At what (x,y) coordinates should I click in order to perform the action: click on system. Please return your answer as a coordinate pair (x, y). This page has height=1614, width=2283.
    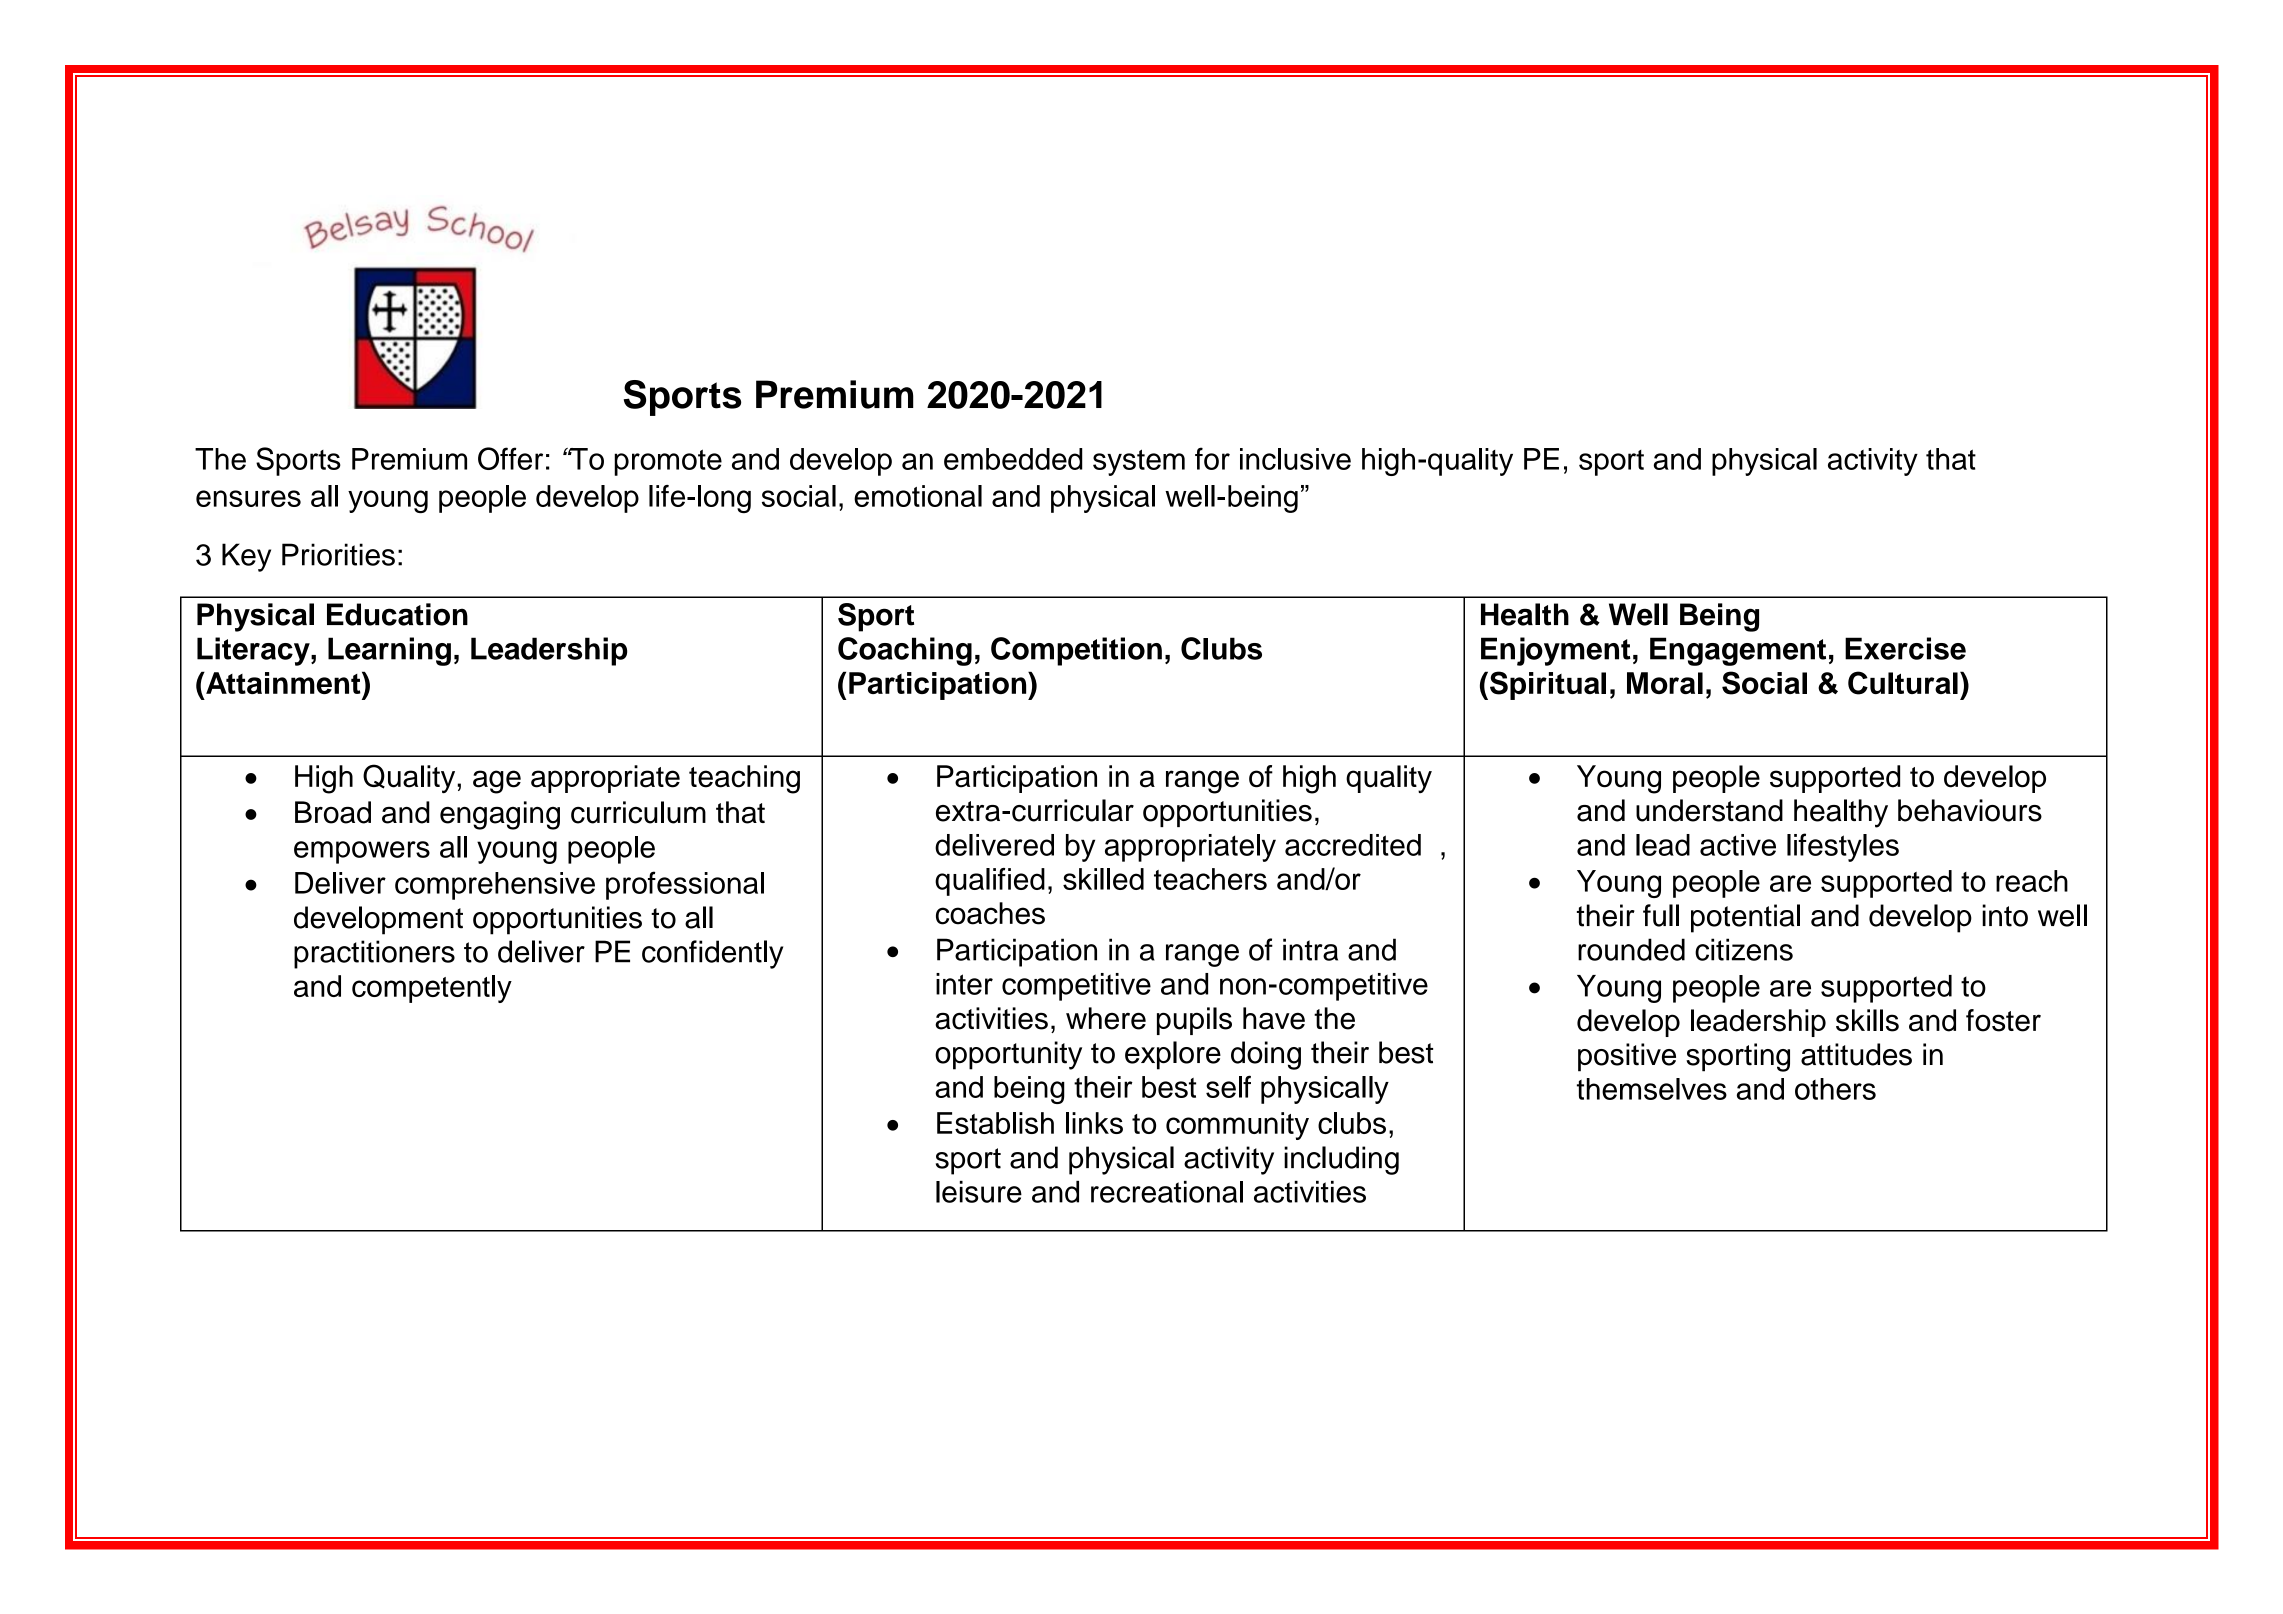
    Looking at the image, I should click on (1139, 462).
